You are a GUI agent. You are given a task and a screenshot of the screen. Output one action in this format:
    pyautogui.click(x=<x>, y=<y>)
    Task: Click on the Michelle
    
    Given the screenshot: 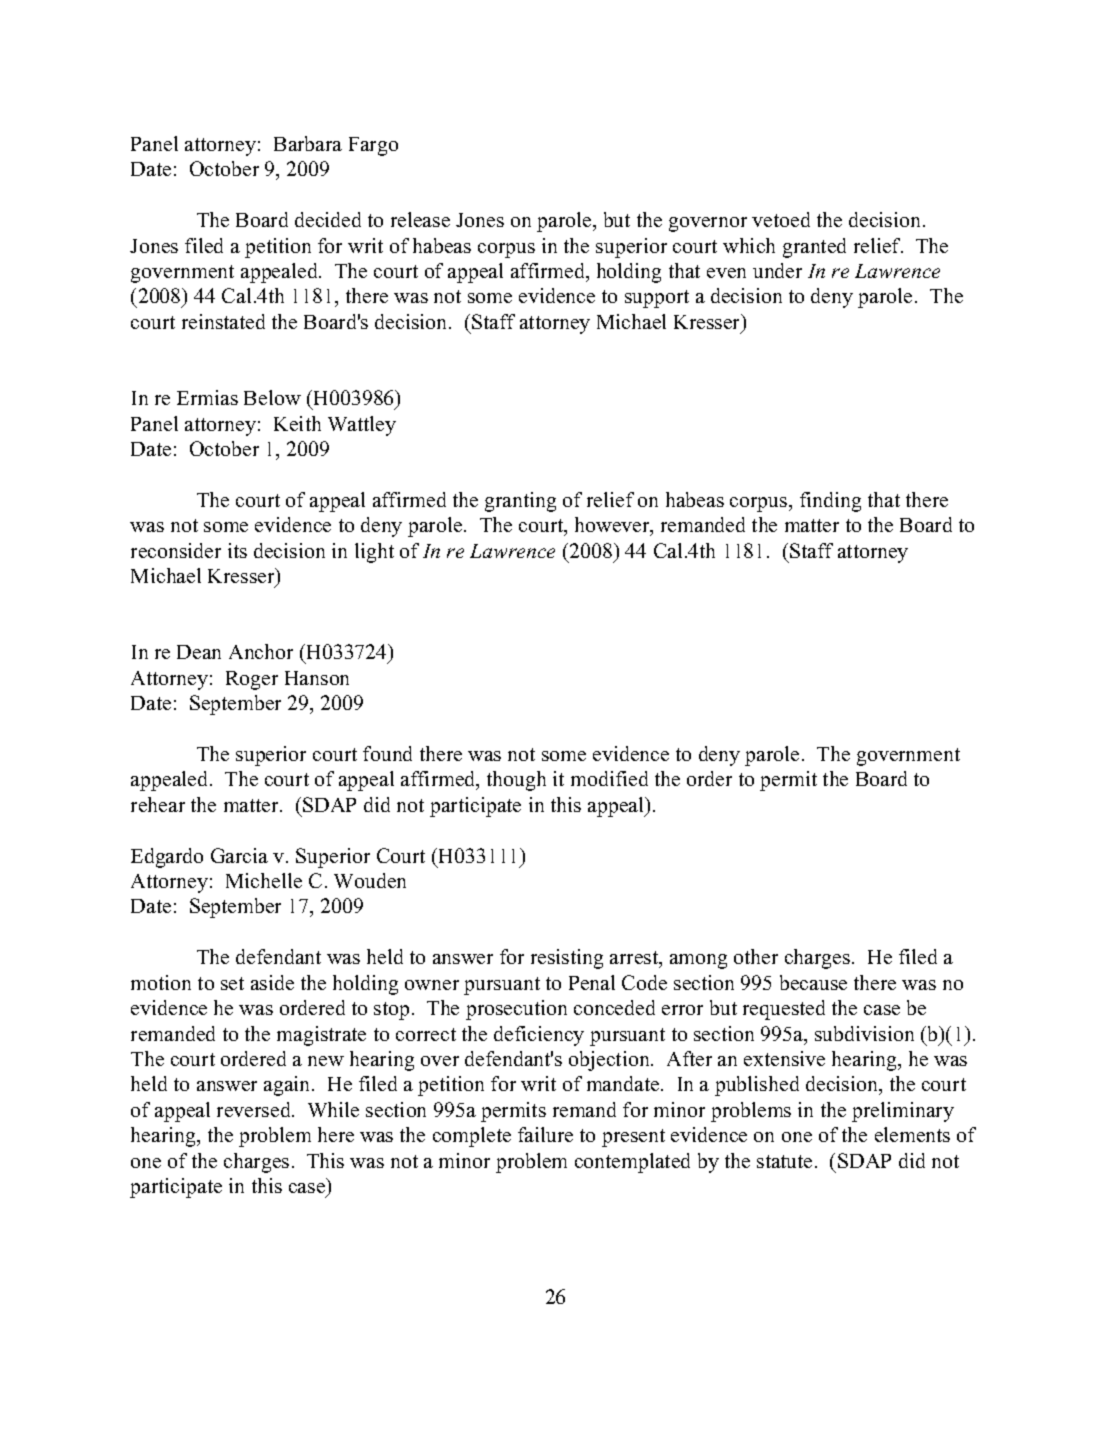 What is the action you would take?
    pyautogui.click(x=264, y=880)
